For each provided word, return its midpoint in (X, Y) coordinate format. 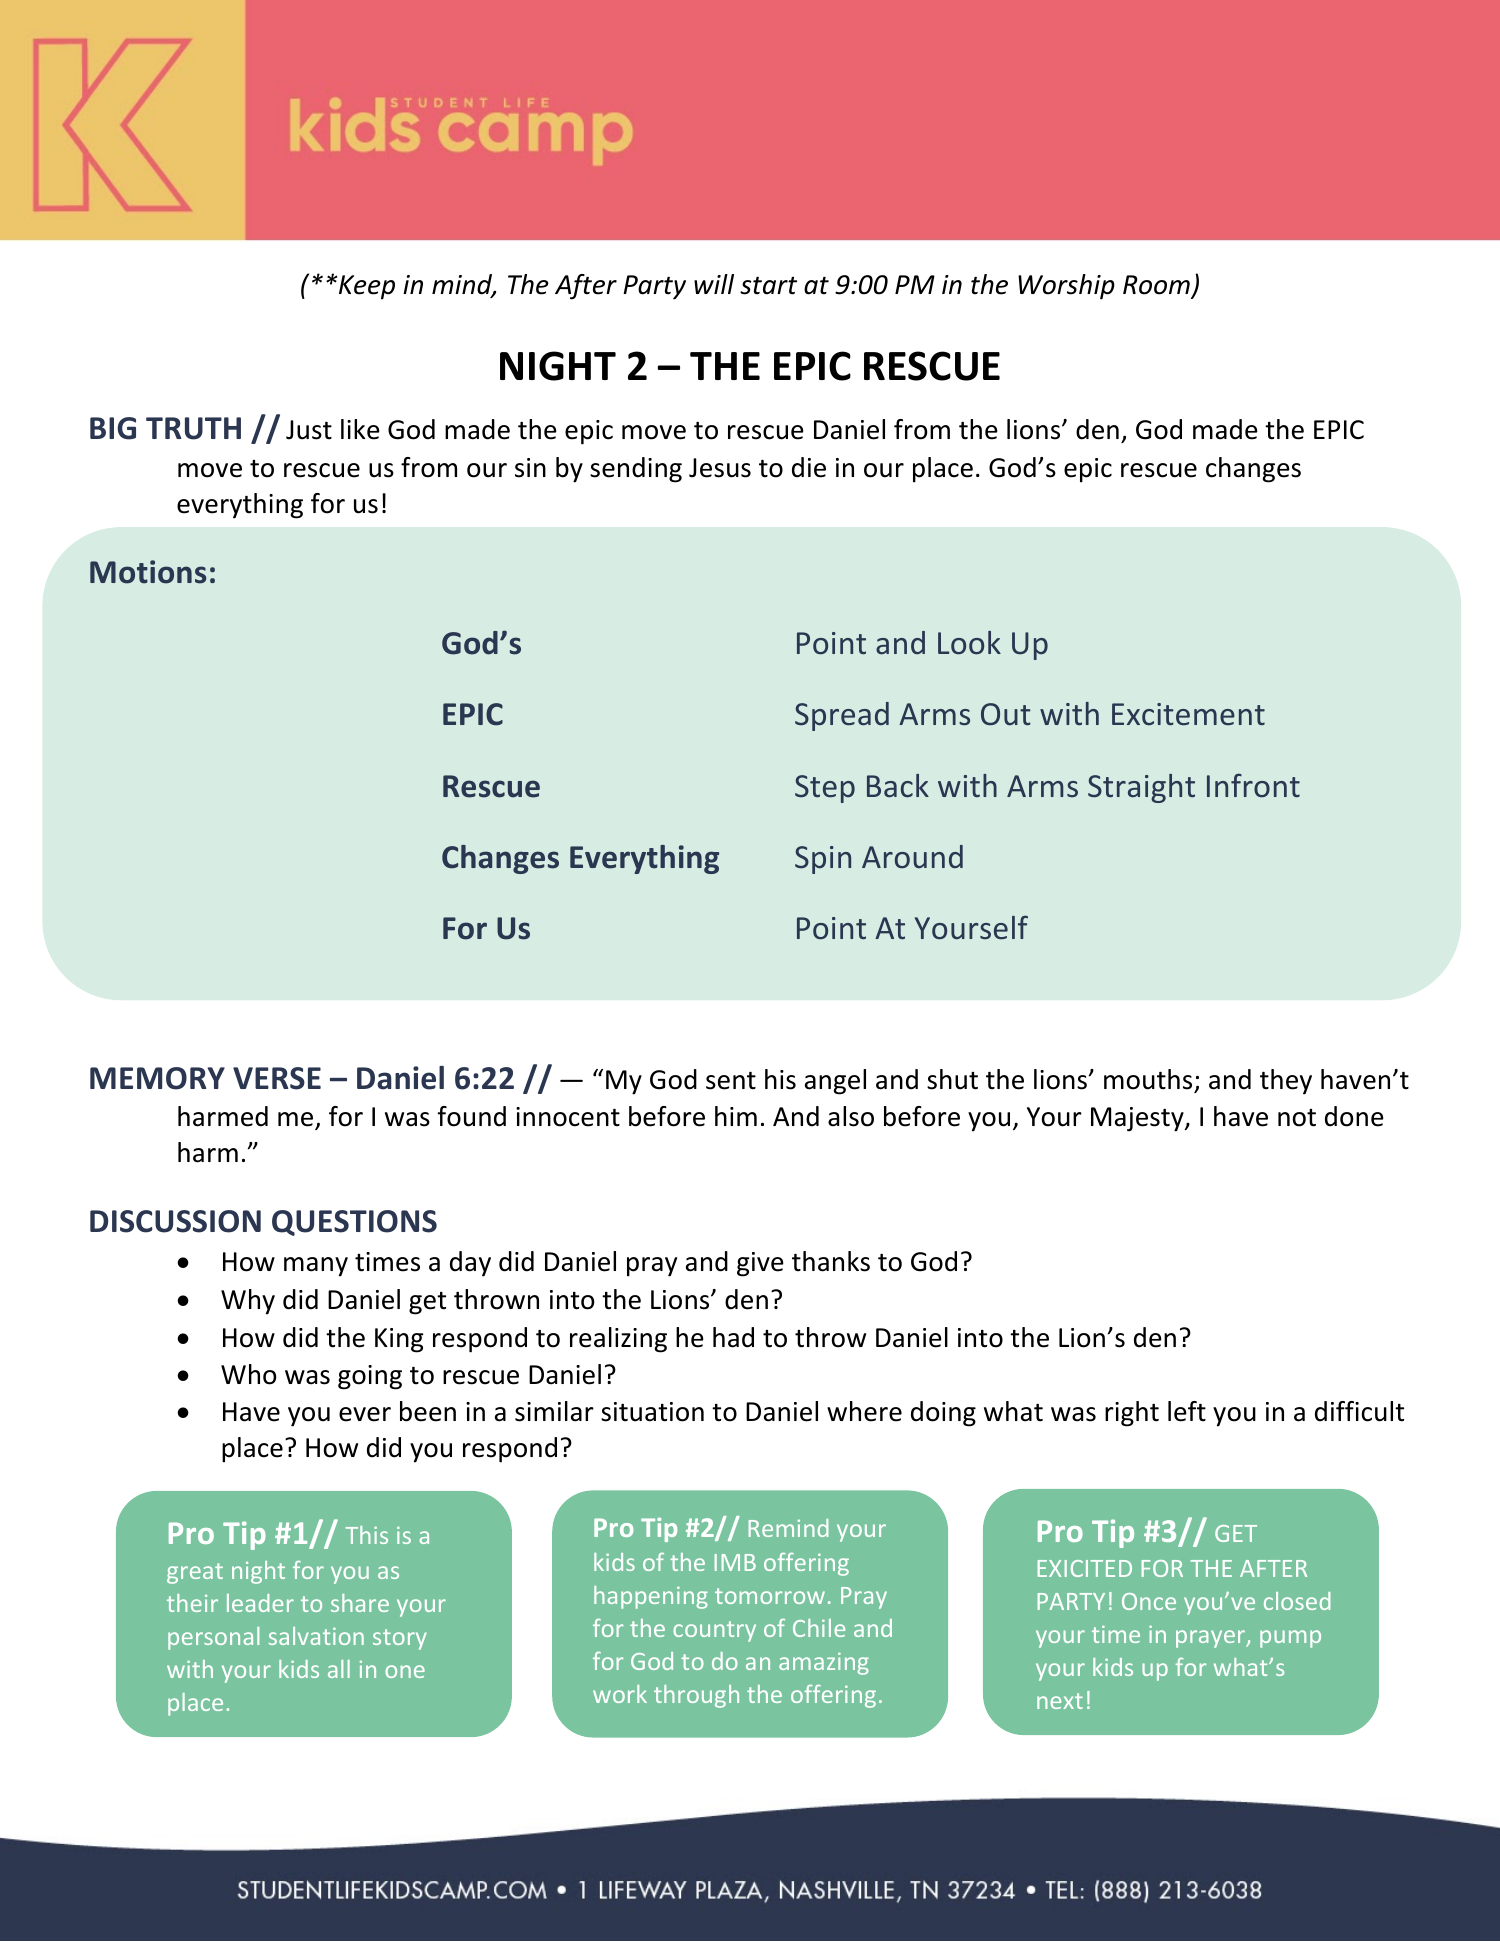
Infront (1253, 785)
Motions (148, 572)
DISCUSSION (175, 1221)
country (714, 1631)
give (760, 1264)
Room (1157, 286)
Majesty (1138, 1119)
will (714, 284)
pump (1290, 1639)
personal (213, 1638)
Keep (367, 287)
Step (825, 789)
